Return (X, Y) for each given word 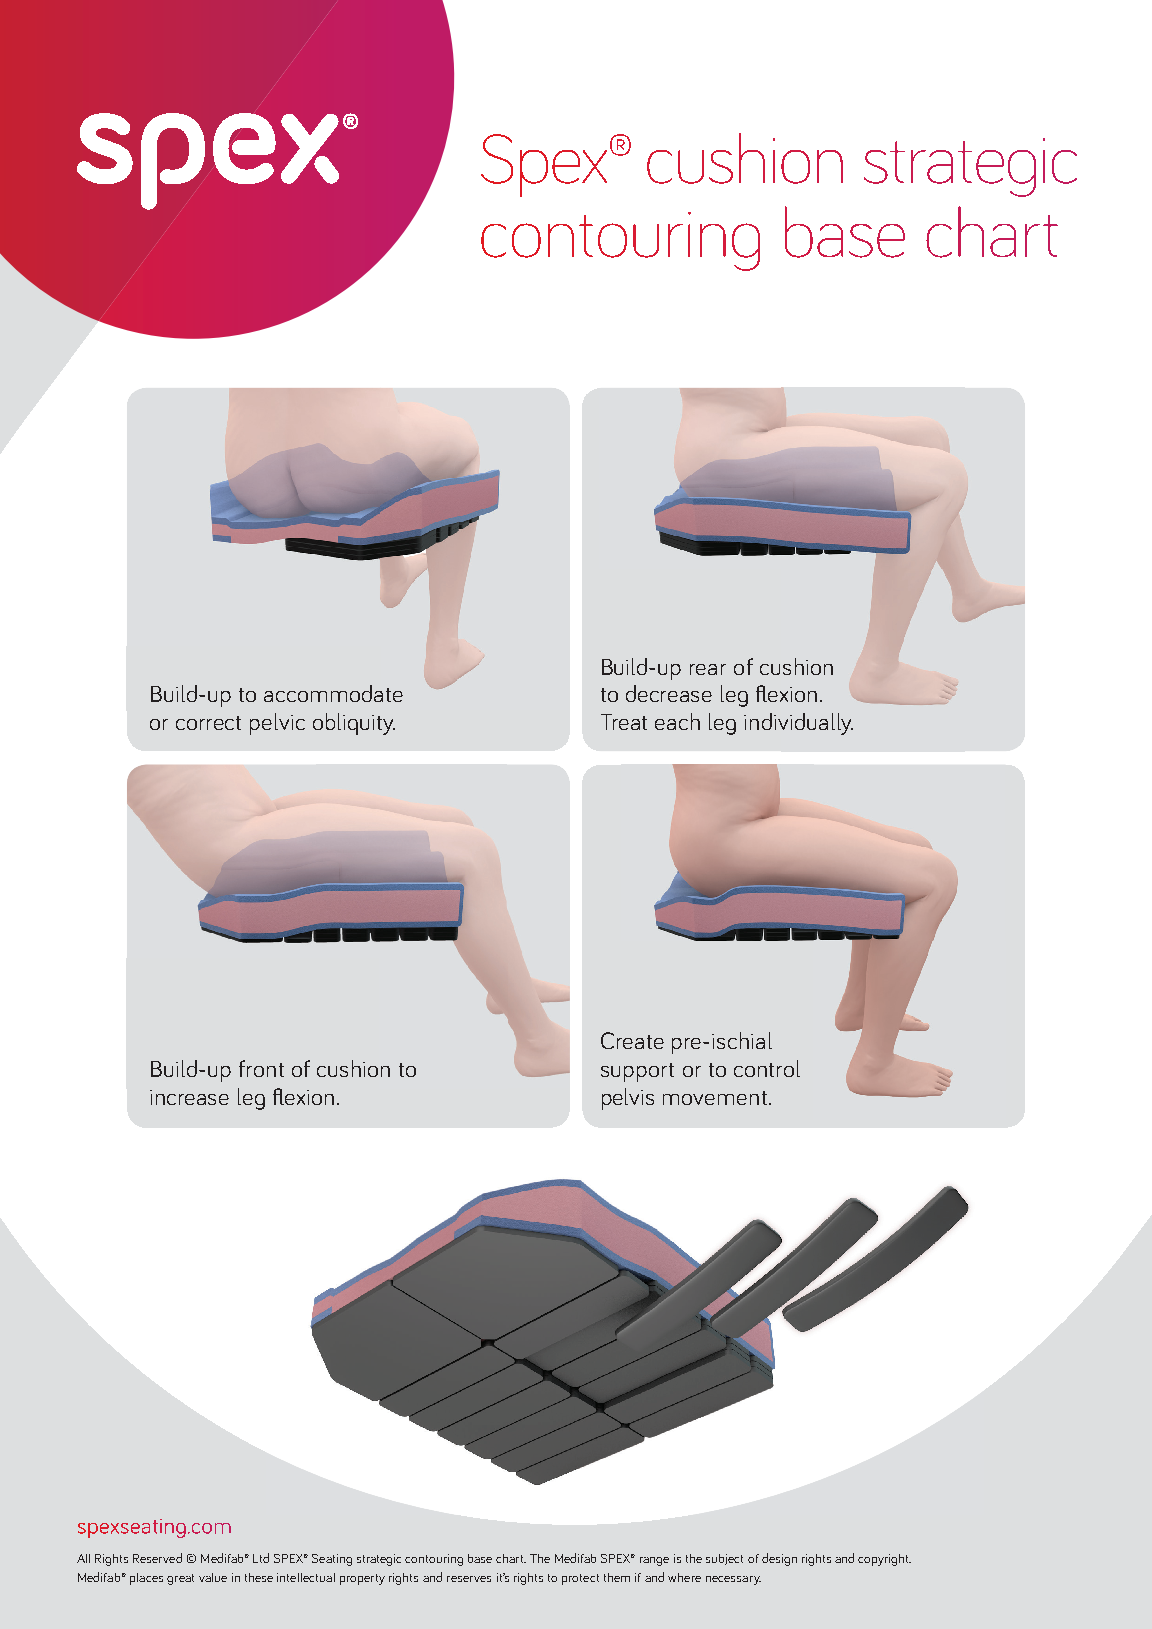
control (767, 1068)
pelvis (628, 1099)
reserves (469, 1579)
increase (189, 1097)
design (779, 1559)
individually (798, 724)
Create (632, 1040)
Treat (624, 722)
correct (208, 723)
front (261, 1068)
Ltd (261, 1558)
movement (715, 1098)
